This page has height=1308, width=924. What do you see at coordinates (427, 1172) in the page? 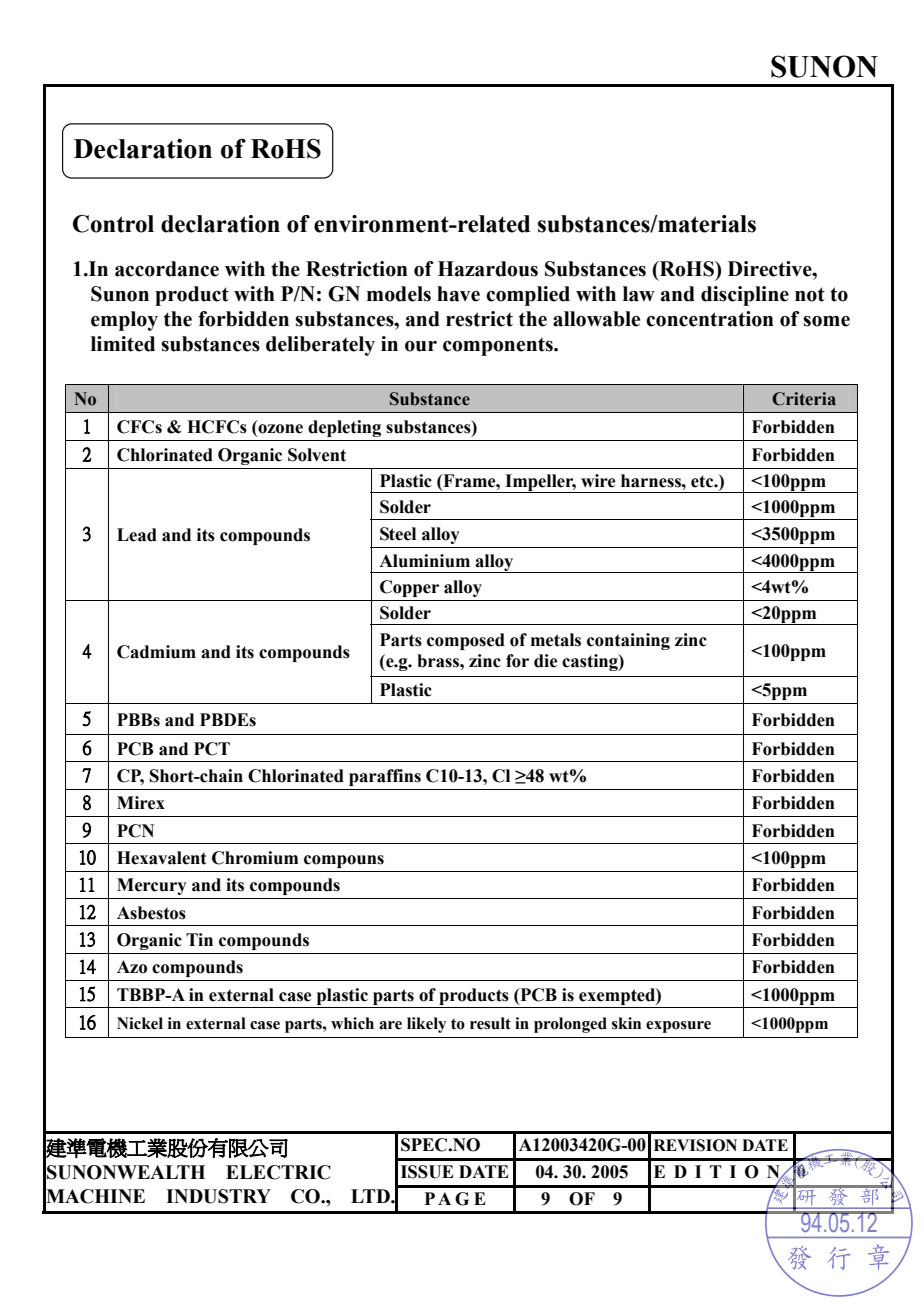
I see `ISSUE` at bounding box center [427, 1172].
